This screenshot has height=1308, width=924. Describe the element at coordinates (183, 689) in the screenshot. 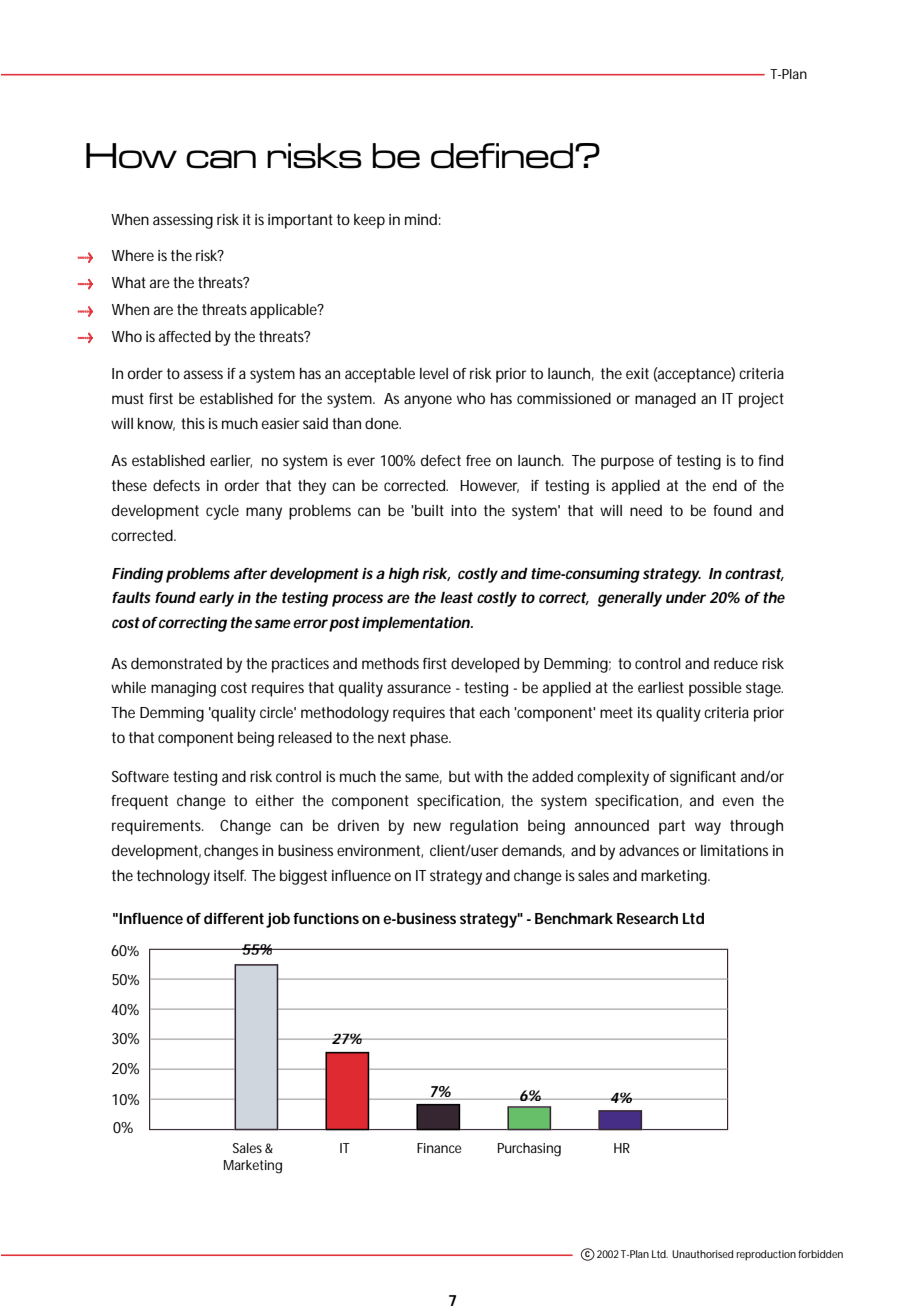

I see `managing` at that location.
